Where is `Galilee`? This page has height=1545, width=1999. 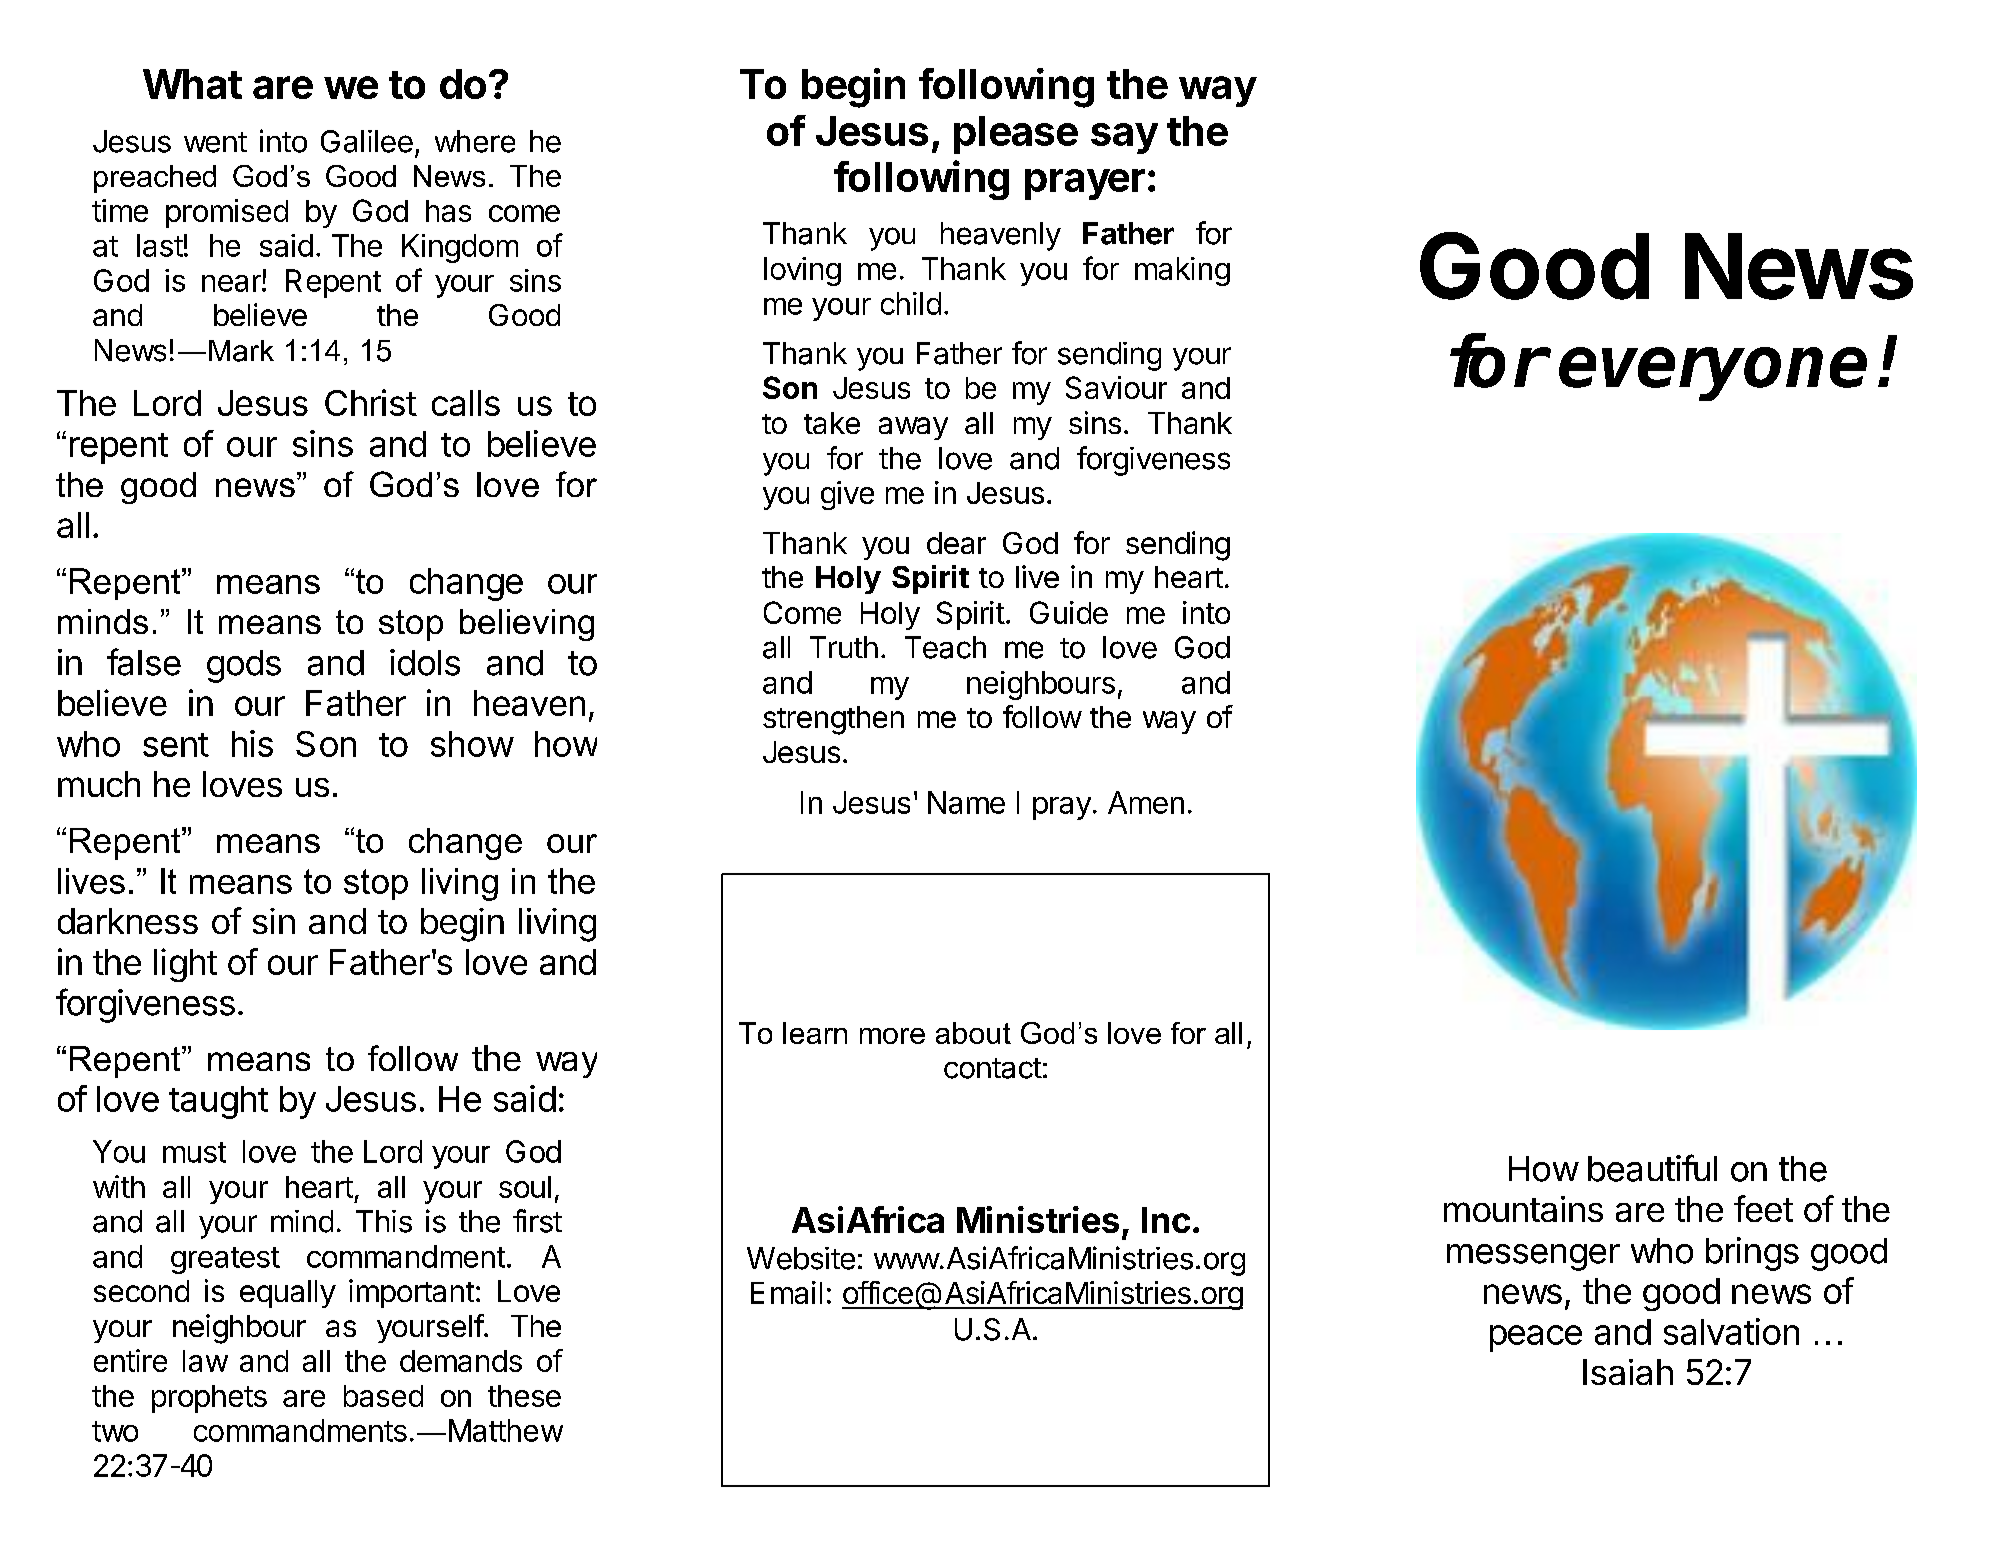 Galilee is located at coordinates (367, 141).
